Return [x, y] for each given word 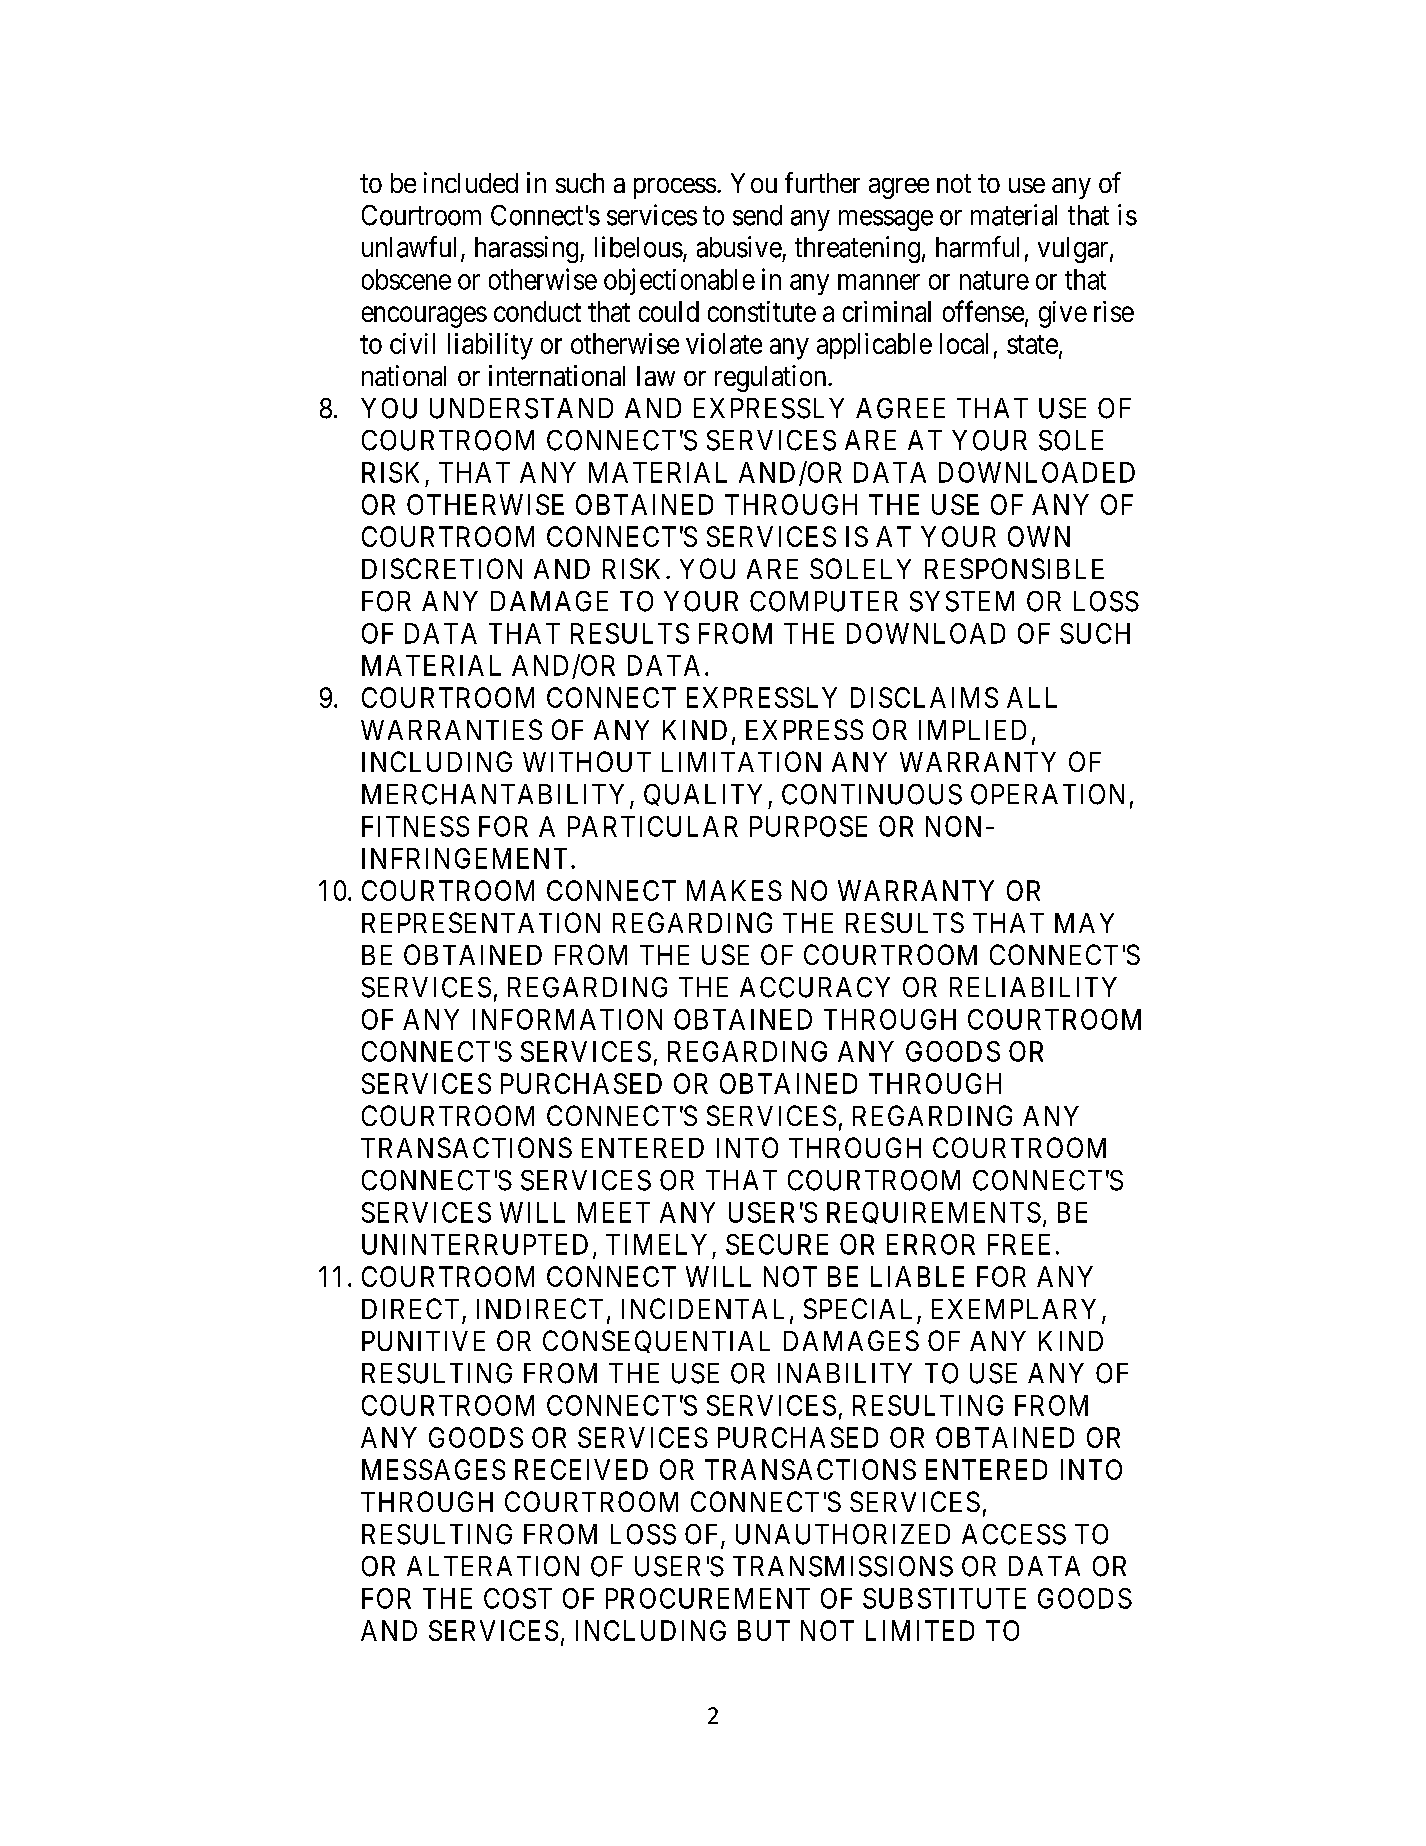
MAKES [734, 890]
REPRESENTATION [481, 922]
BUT [764, 1630]
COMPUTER [824, 601]
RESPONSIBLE [1014, 568]
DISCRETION [442, 568]
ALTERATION [493, 1566]
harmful [977, 247]
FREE [1019, 1244]
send [757, 215]
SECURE [777, 1244]
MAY [1084, 923]
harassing [528, 249]
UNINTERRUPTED [475, 1244]
